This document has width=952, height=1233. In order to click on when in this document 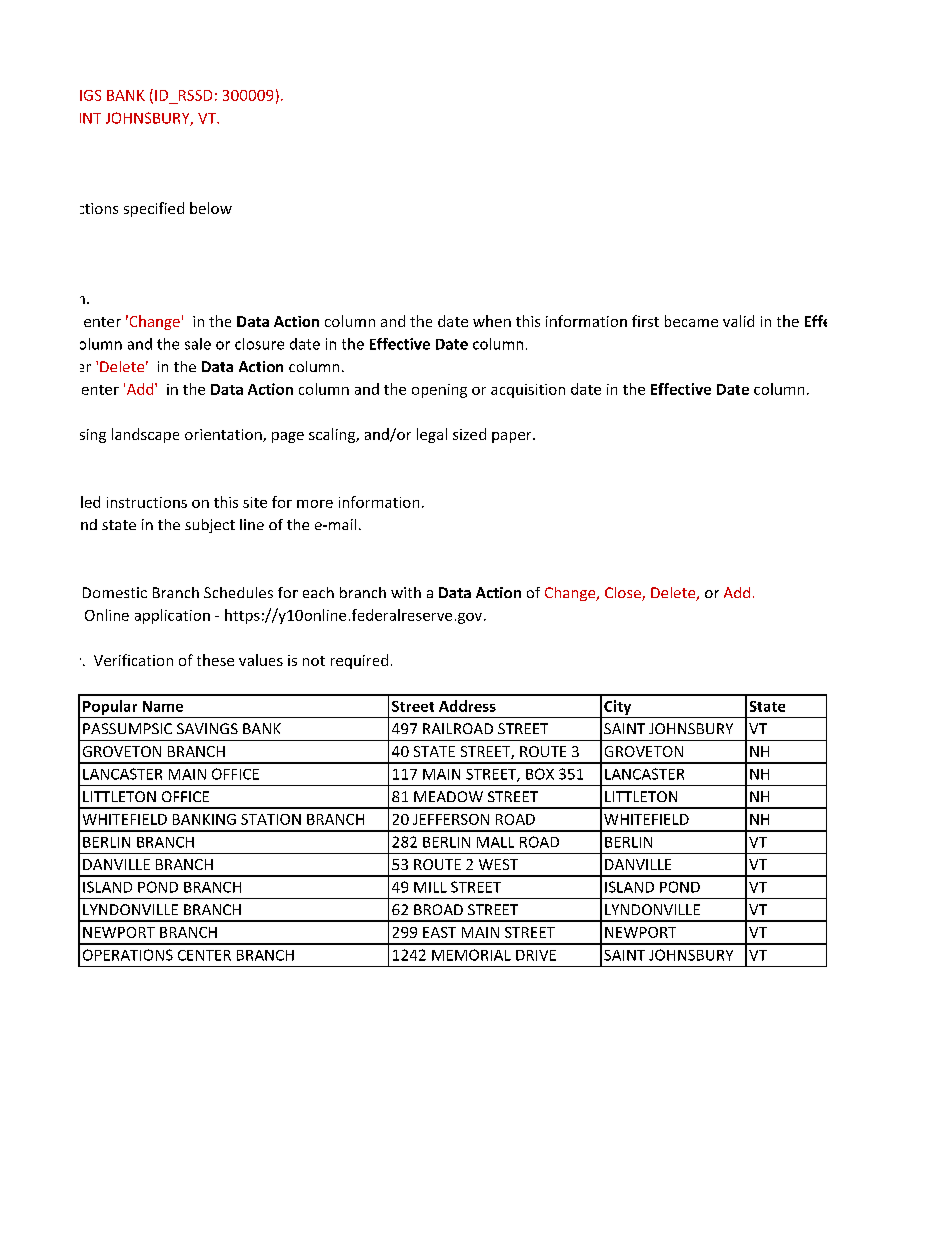, I will do `click(492, 321)`.
